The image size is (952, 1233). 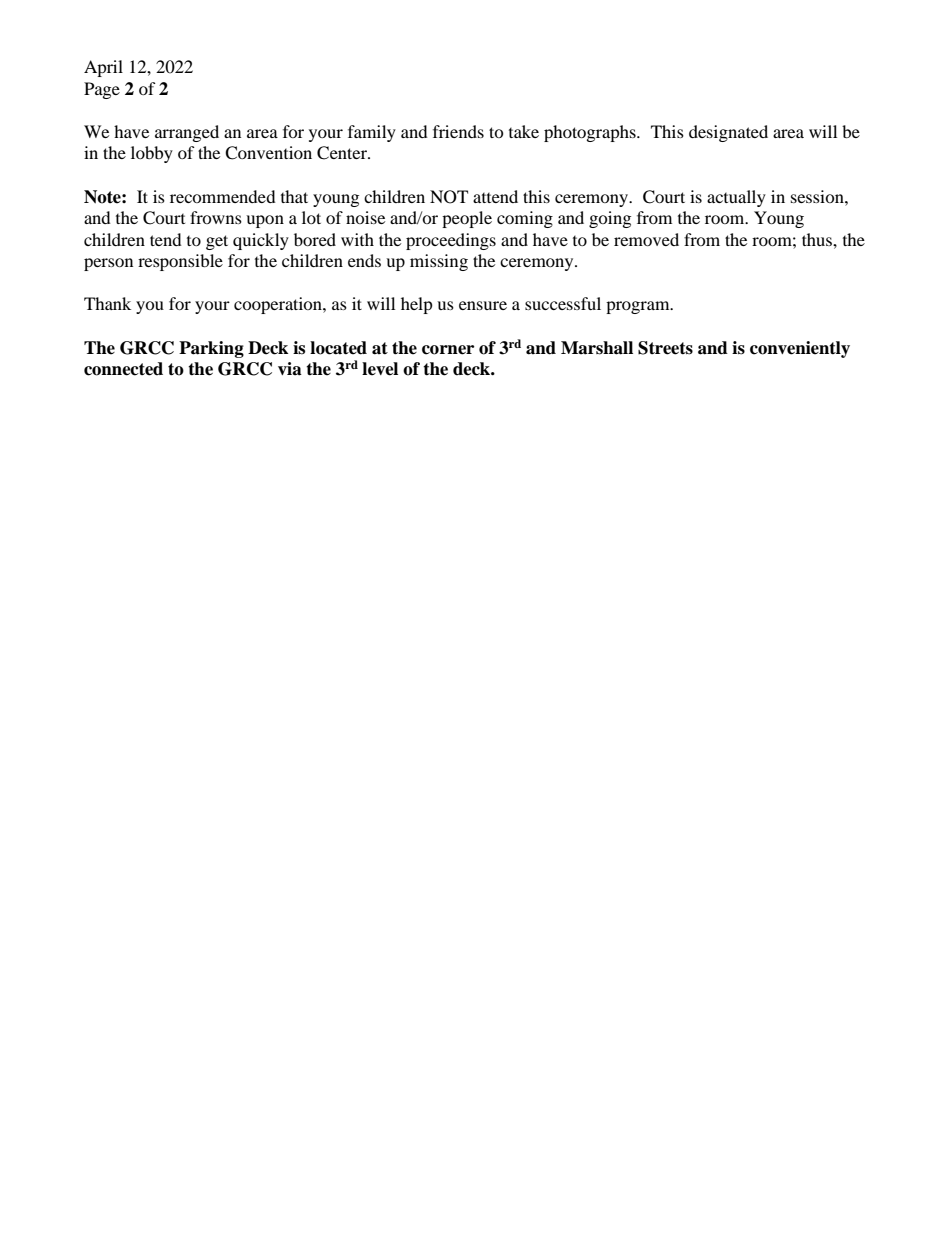 What do you see at coordinates (524, 131) in the page?
I see `take` at bounding box center [524, 131].
